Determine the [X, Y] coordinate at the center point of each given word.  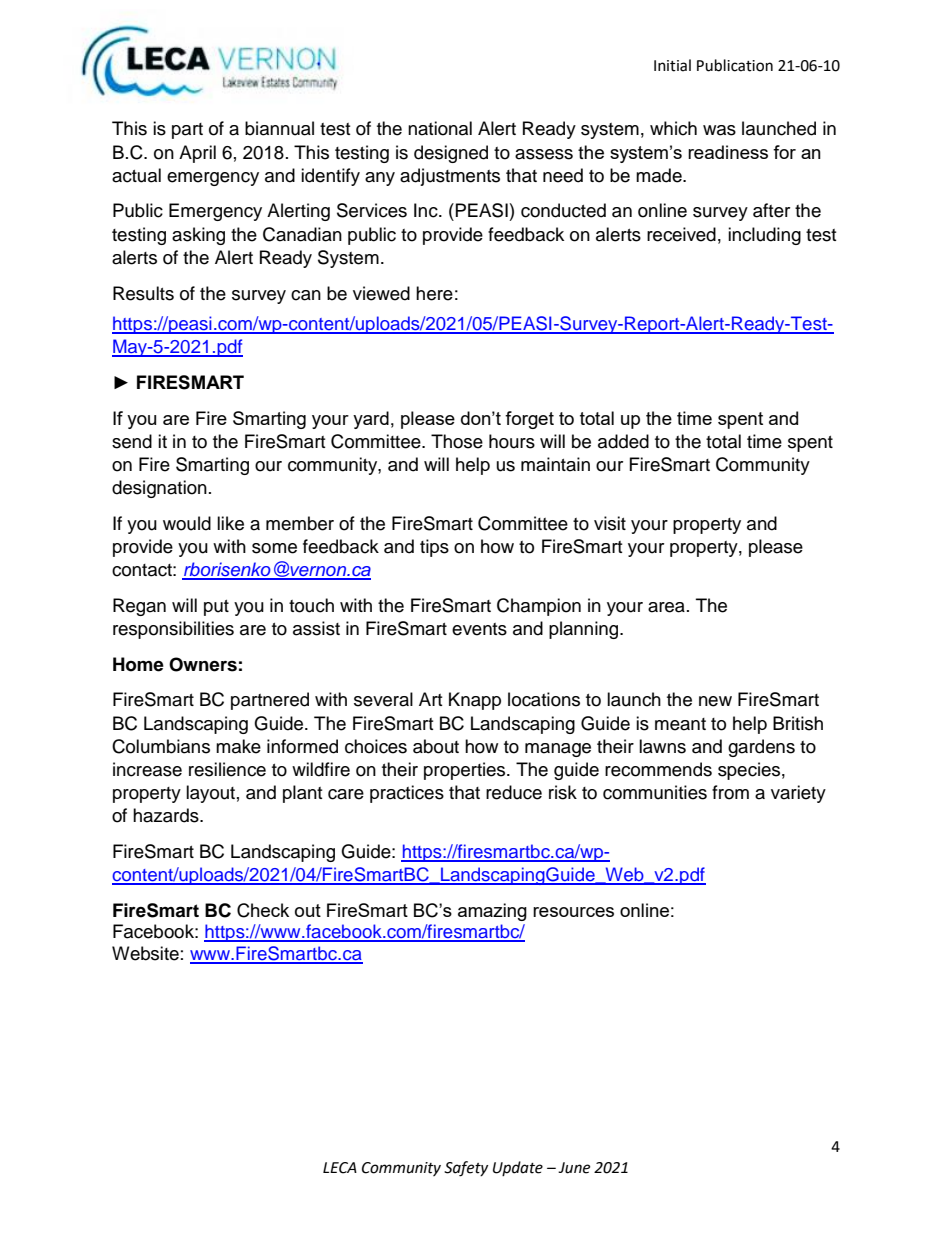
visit [610, 523]
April [197, 154]
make [238, 746]
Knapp [475, 701]
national [440, 128]
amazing [492, 912]
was [719, 130]
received [681, 234]
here [434, 293]
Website [145, 953]
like [230, 523]
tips [434, 548]
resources [573, 912]
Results [143, 293]
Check [263, 910]
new [715, 701]
